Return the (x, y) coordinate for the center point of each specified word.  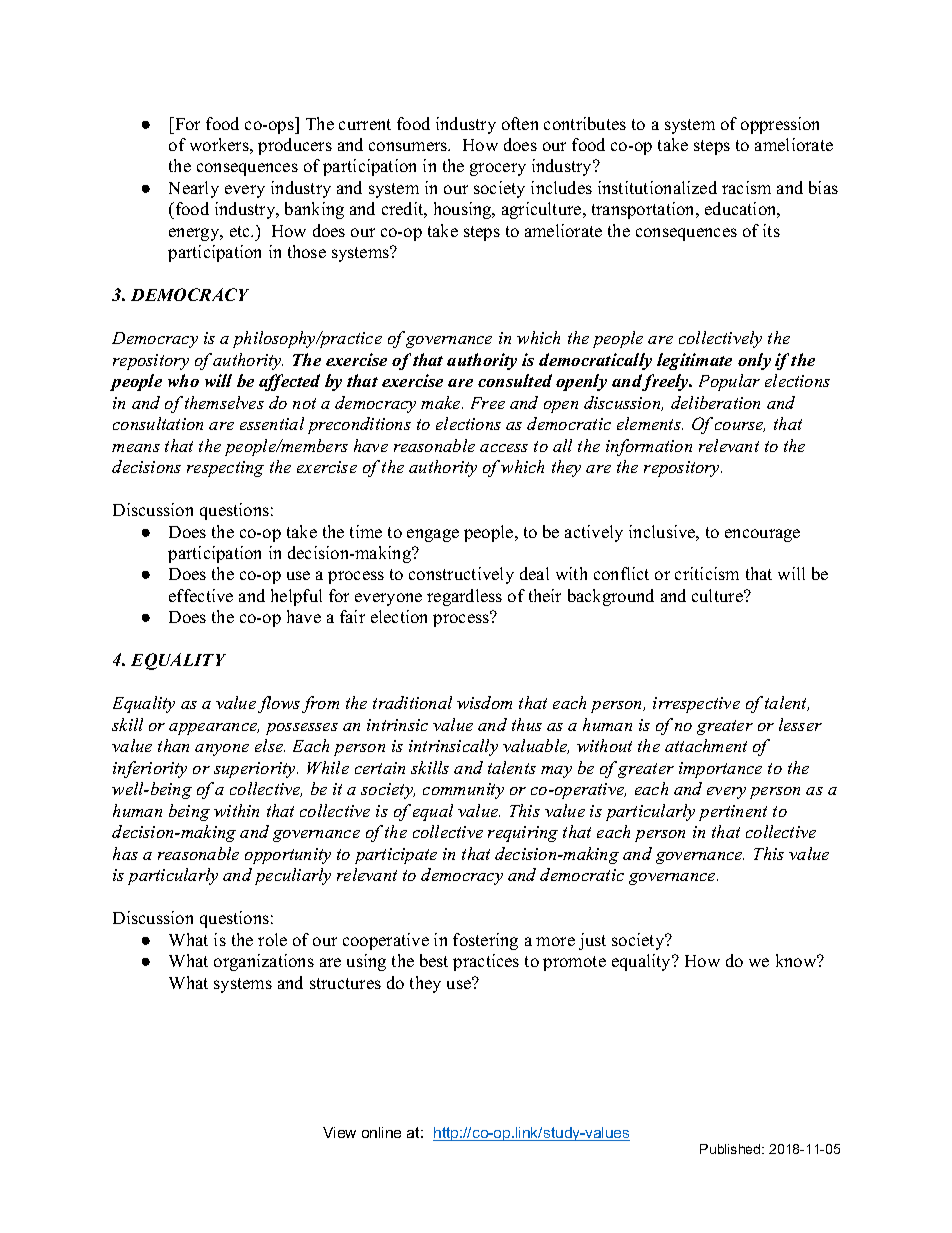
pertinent (733, 813)
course (740, 427)
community (463, 791)
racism (746, 187)
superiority (256, 770)
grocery (498, 169)
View (339, 1132)
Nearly (194, 189)
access (504, 448)
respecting (225, 469)
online (381, 1132)
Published (731, 1149)
